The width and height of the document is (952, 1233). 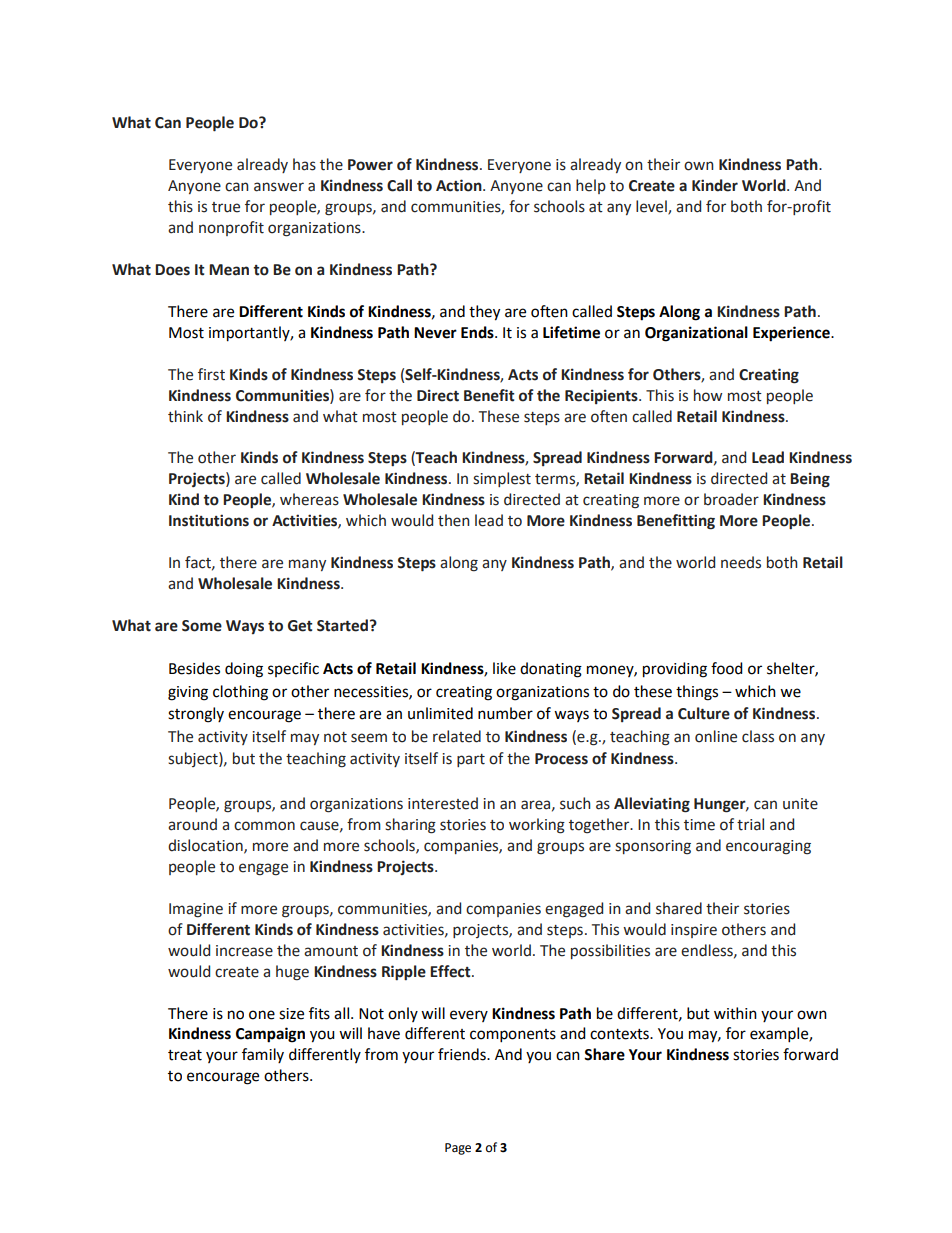 What do you see at coordinates (502, 479) in the document?
I see `simplest` at bounding box center [502, 479].
